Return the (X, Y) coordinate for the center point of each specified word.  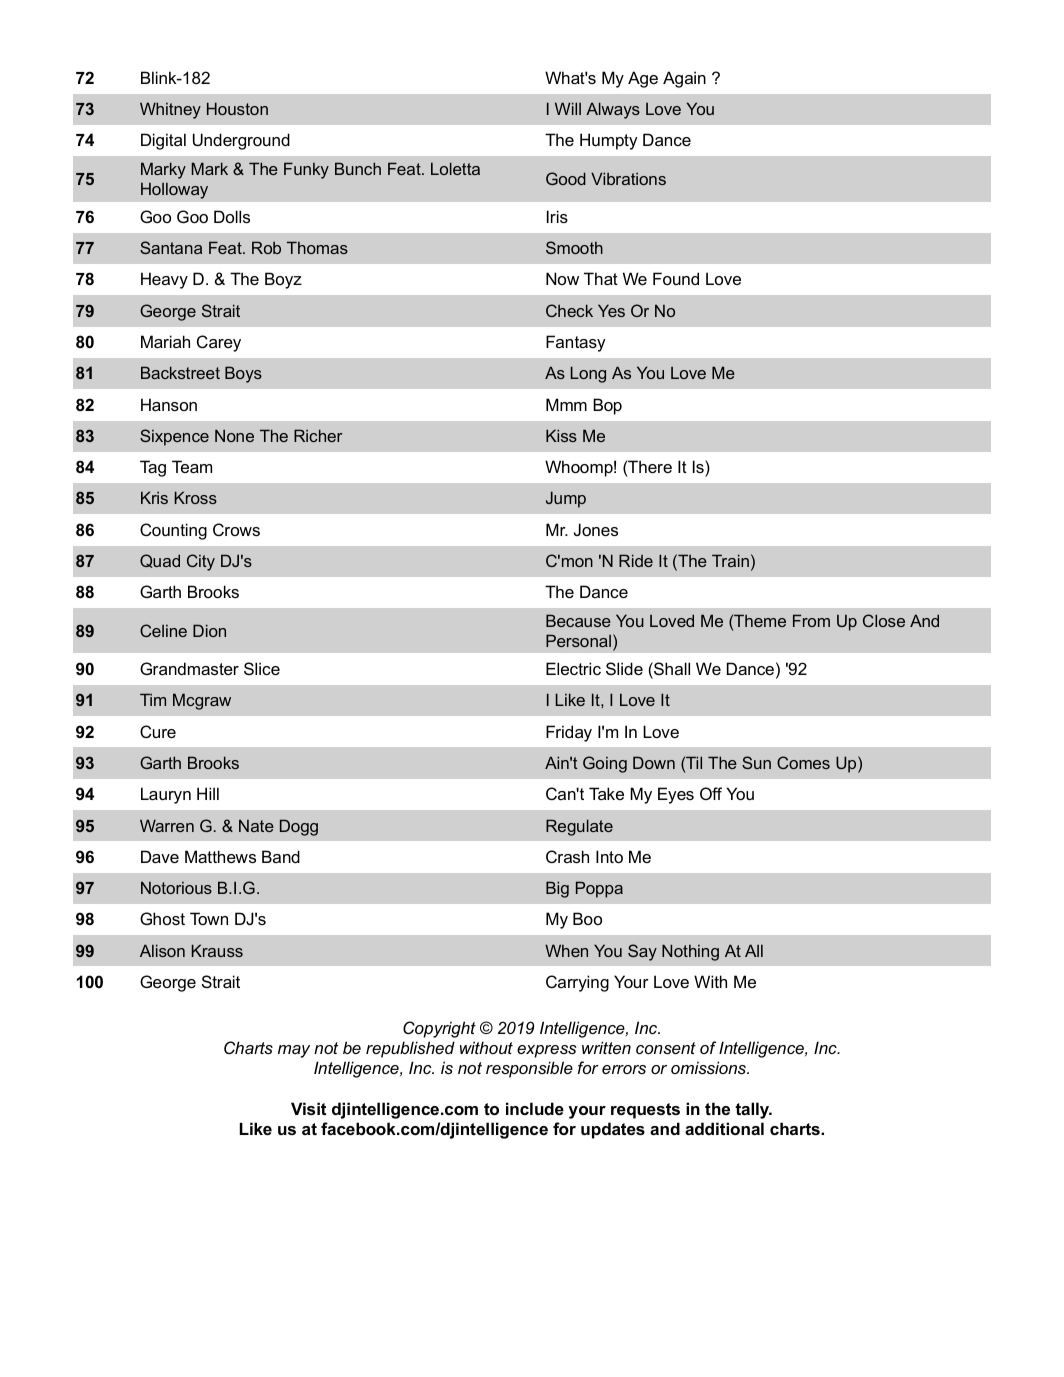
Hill (208, 793)
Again (684, 79)
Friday (569, 733)
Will (568, 108)
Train (730, 560)
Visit (308, 1108)
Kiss (561, 435)
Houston (237, 108)
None (234, 435)
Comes (803, 762)
